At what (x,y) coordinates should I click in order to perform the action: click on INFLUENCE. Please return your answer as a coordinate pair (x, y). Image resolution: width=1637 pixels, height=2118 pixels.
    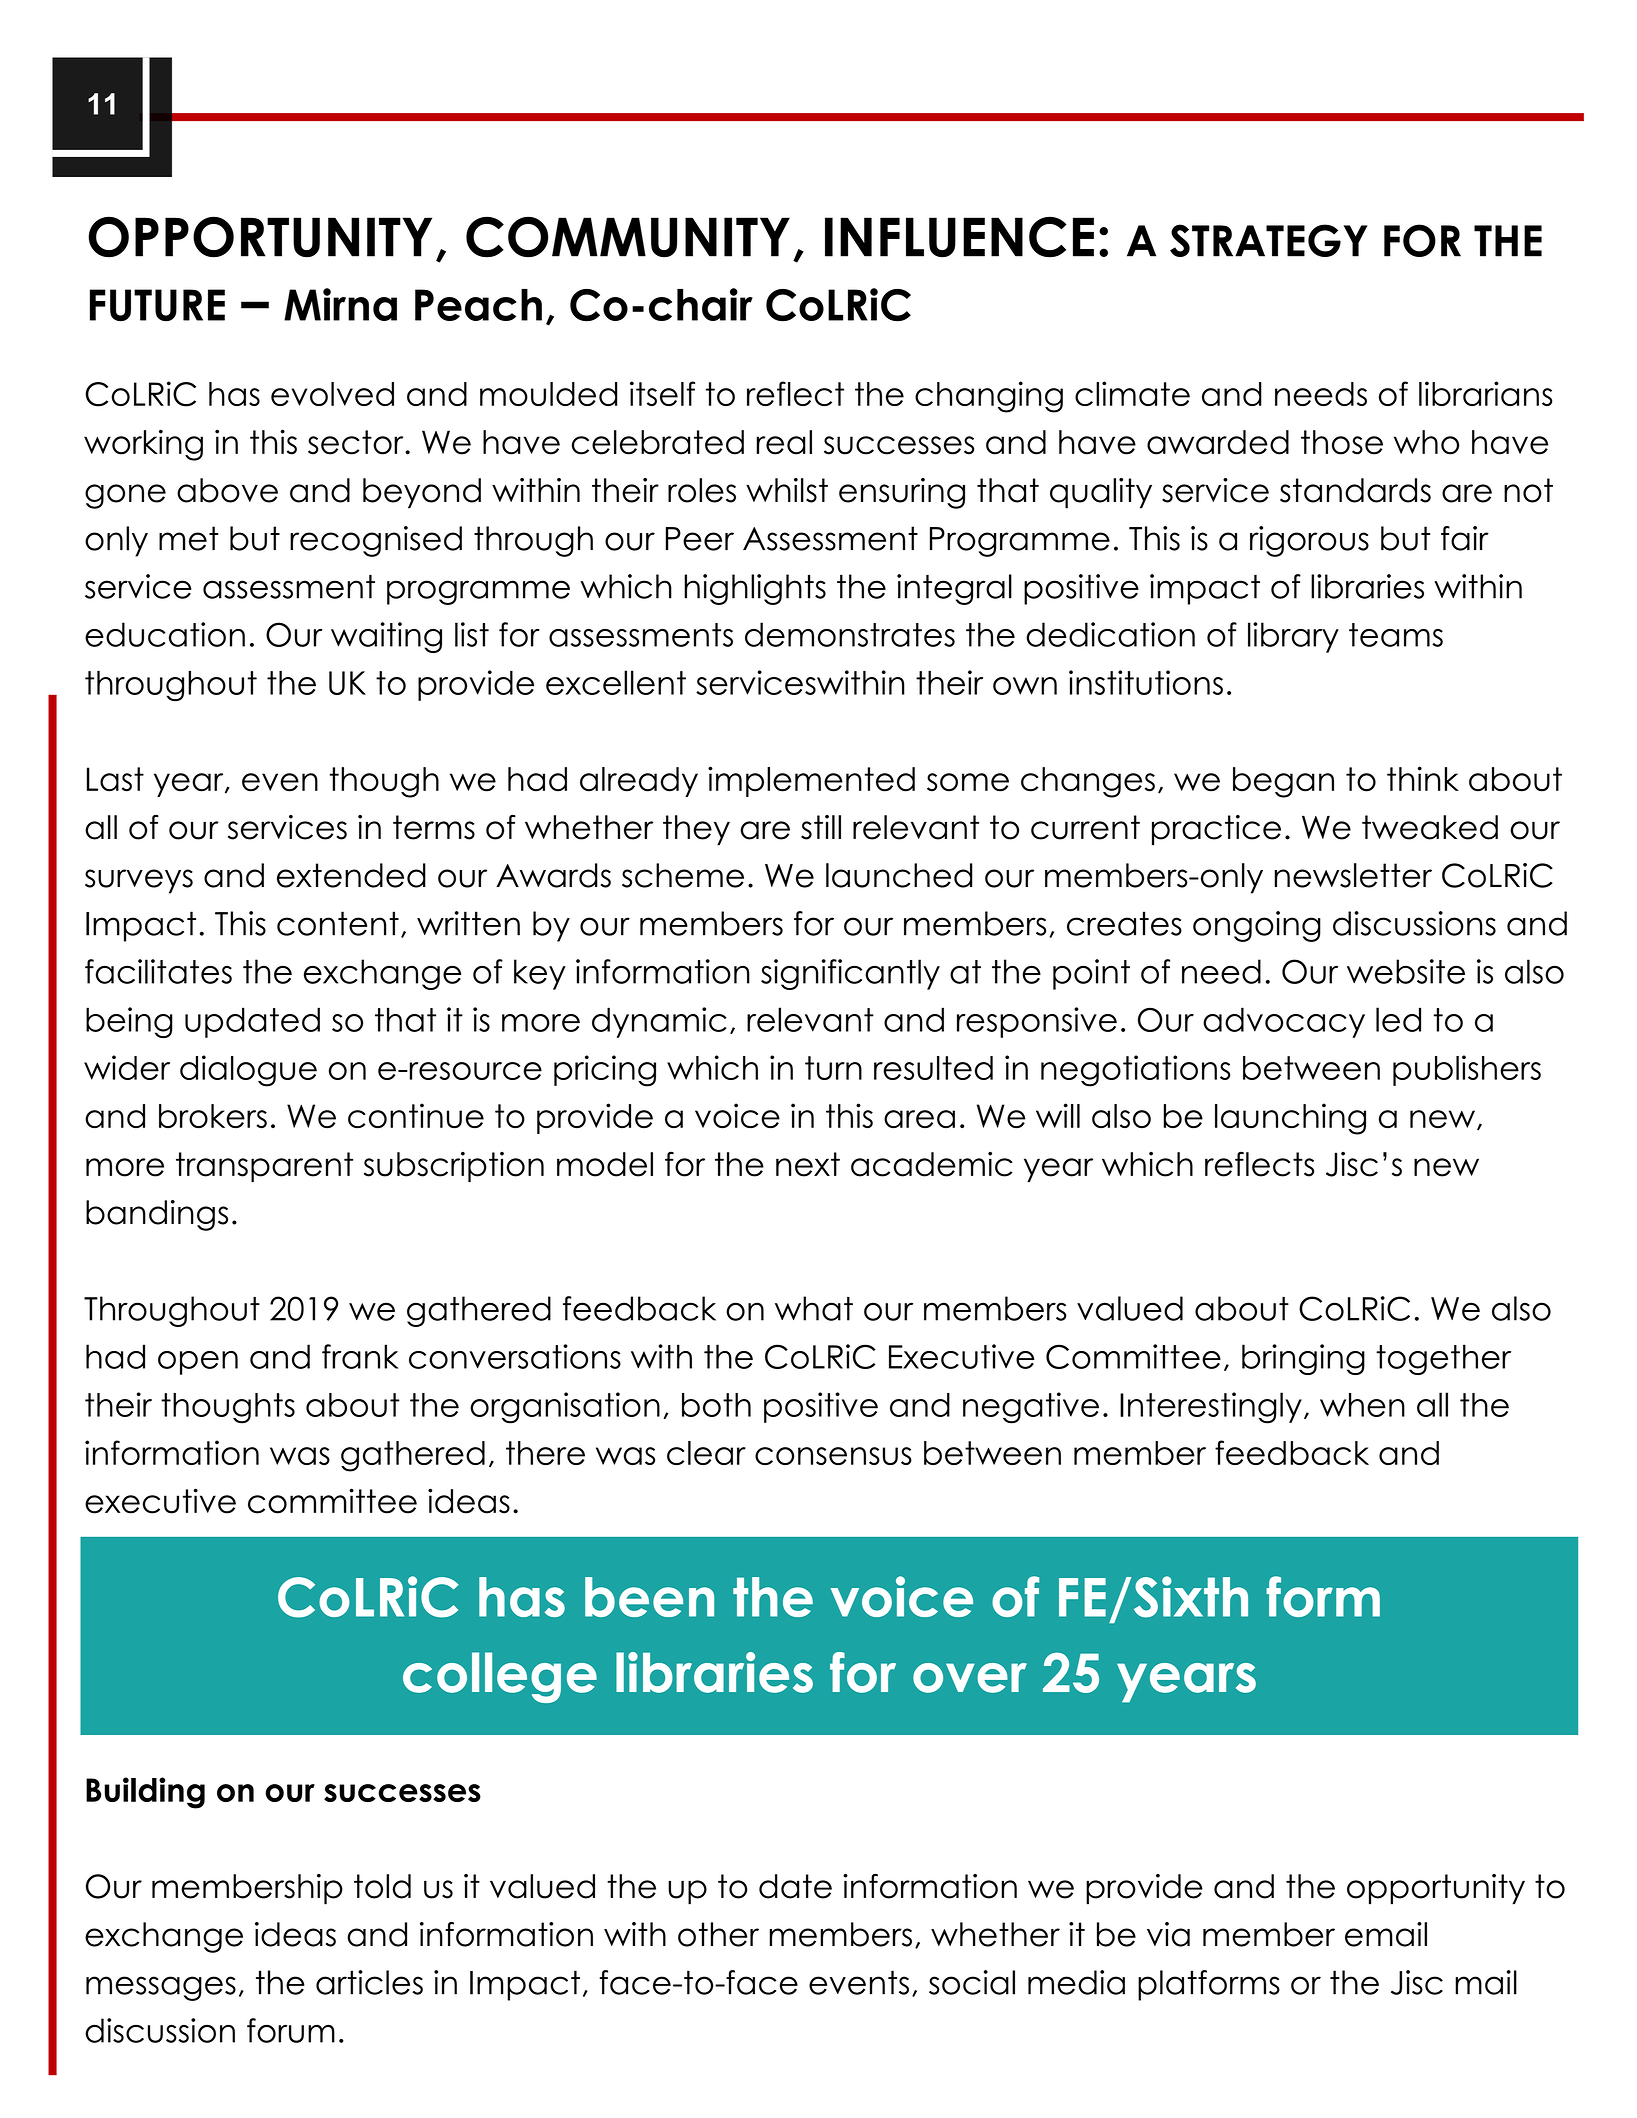
    Looking at the image, I should click on (959, 237).
